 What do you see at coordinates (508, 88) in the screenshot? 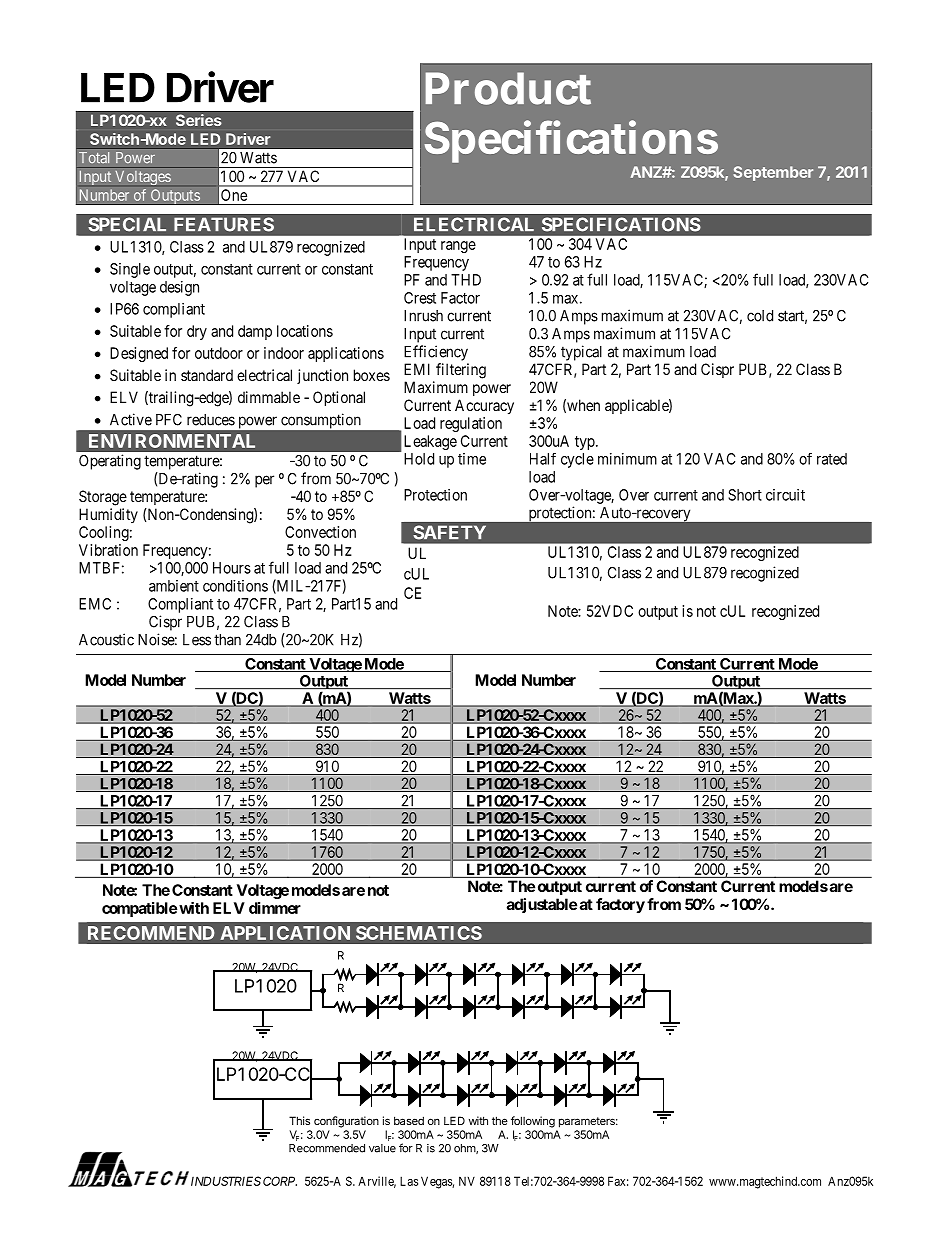
I see `Product` at bounding box center [508, 88].
